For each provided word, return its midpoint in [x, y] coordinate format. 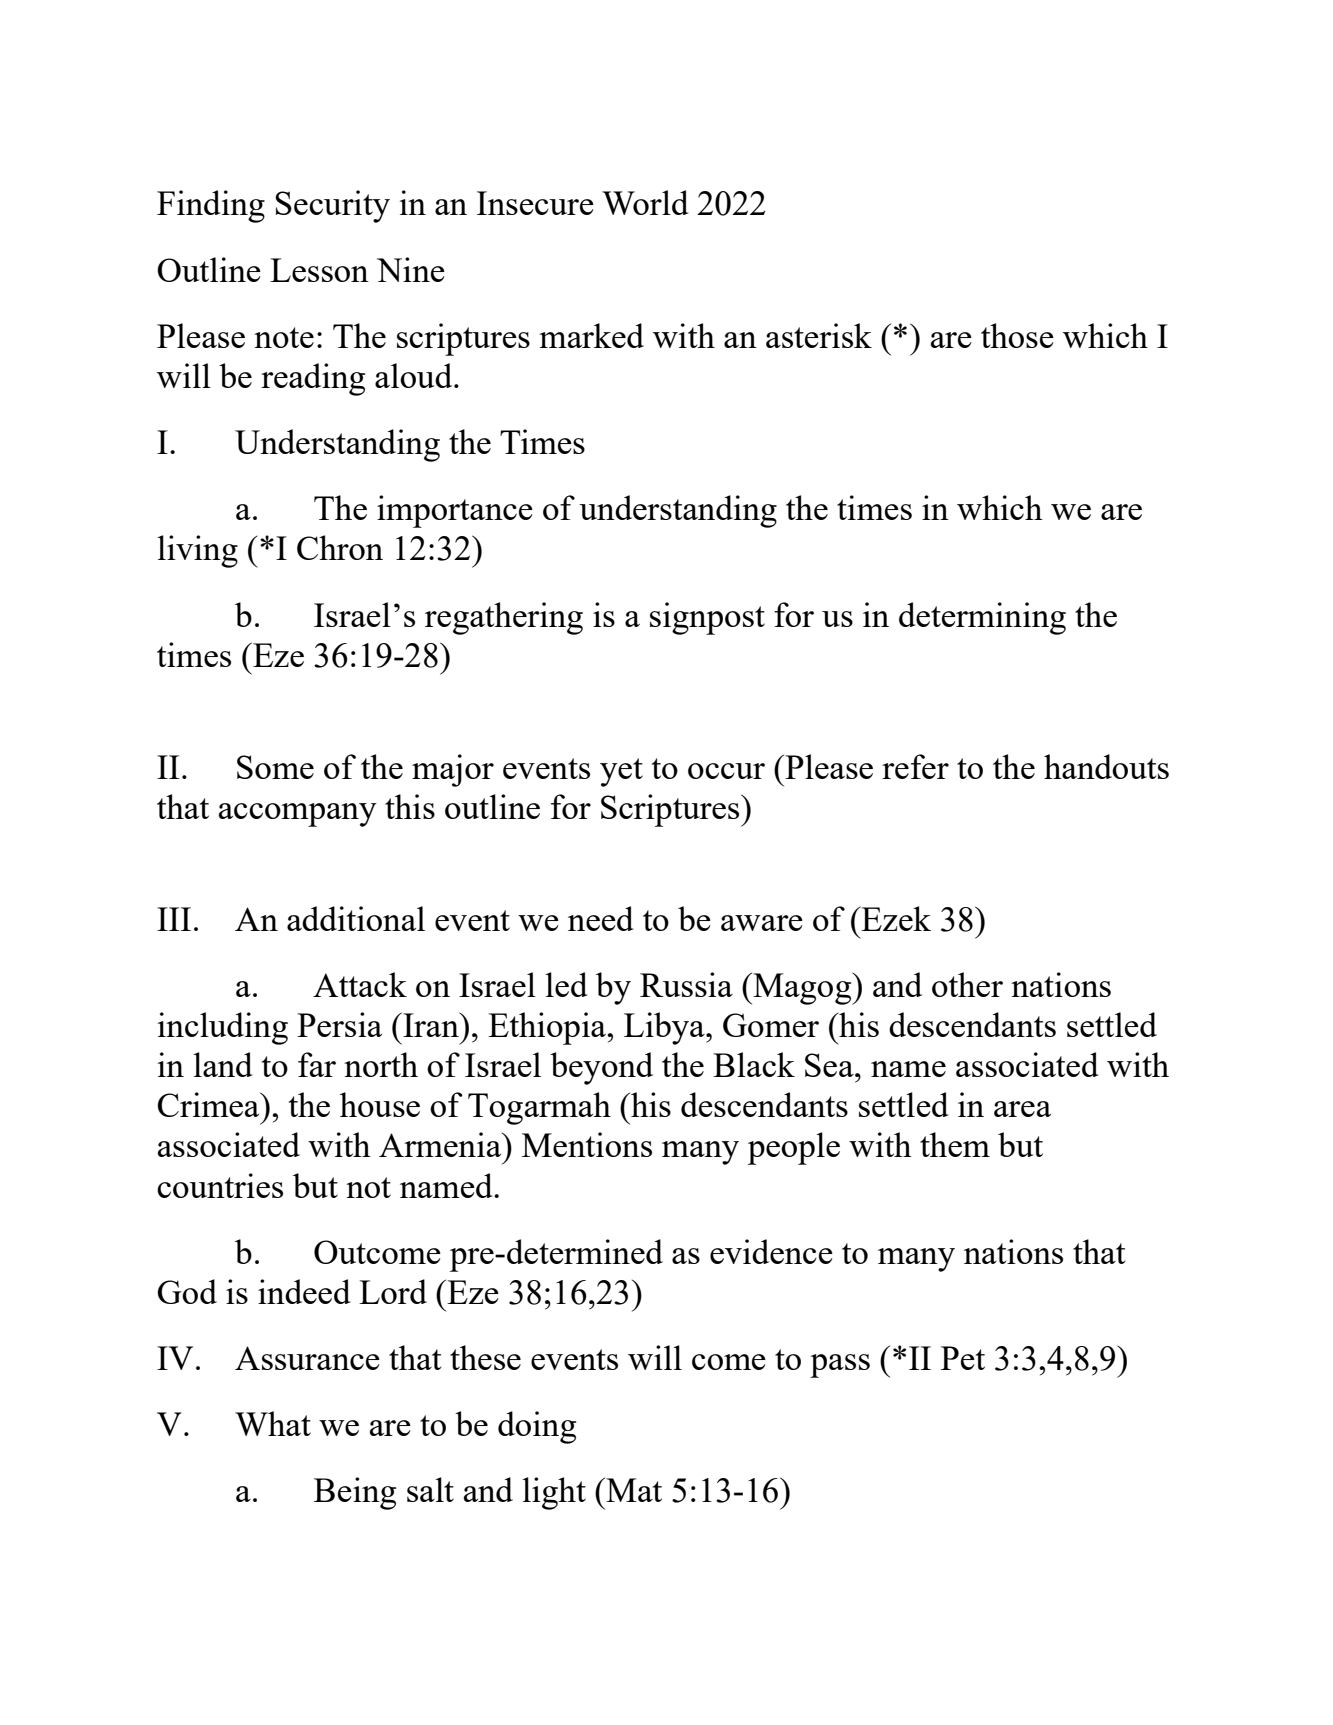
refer [915, 766]
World [645, 202]
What [273, 1423]
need [601, 918]
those [1017, 335]
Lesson [319, 270]
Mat [633, 1489]
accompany [298, 815]
